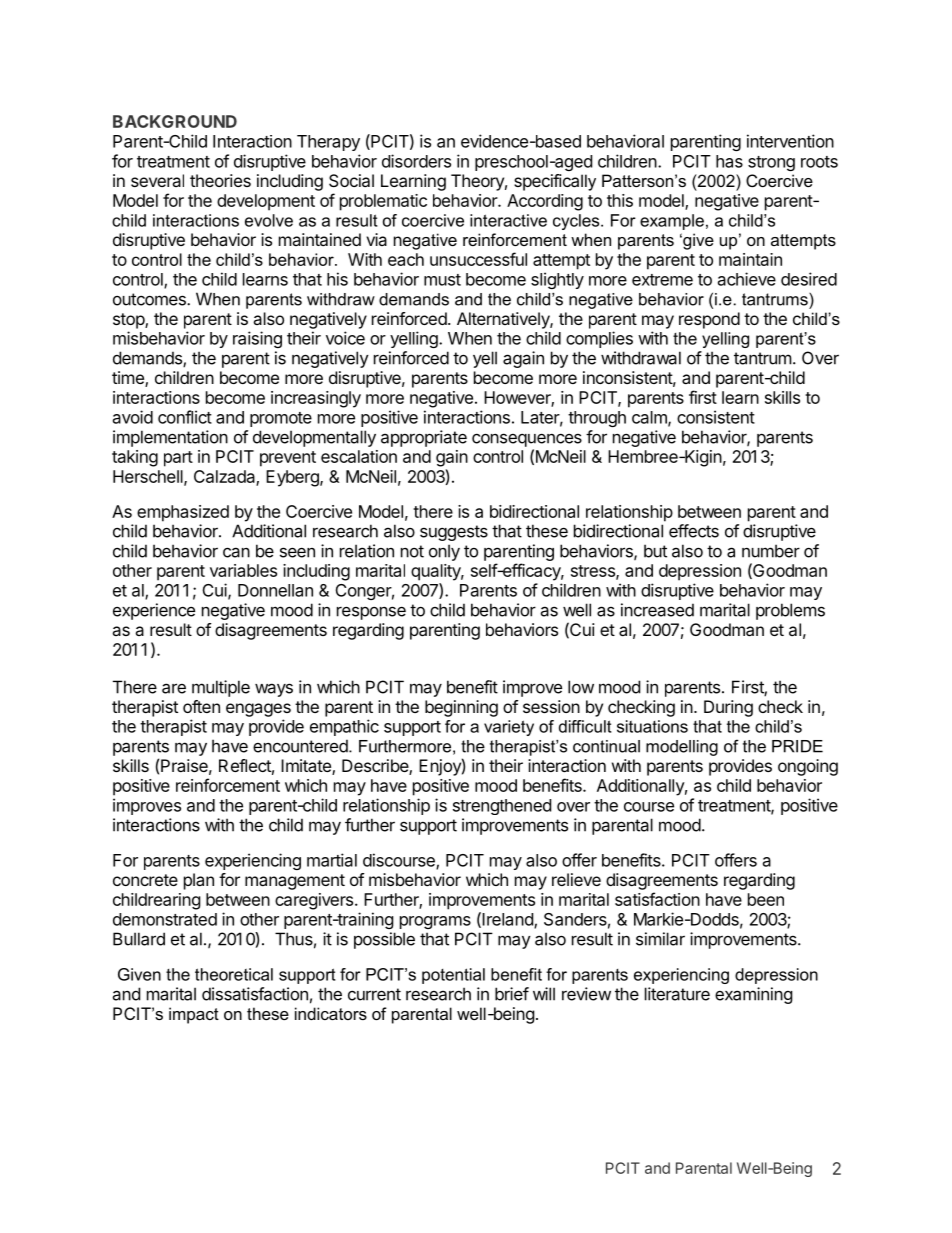 Image resolution: width=952 pixels, height=1233 pixels. Describe the element at coordinates (444, 552) in the screenshot. I see `only` at that location.
